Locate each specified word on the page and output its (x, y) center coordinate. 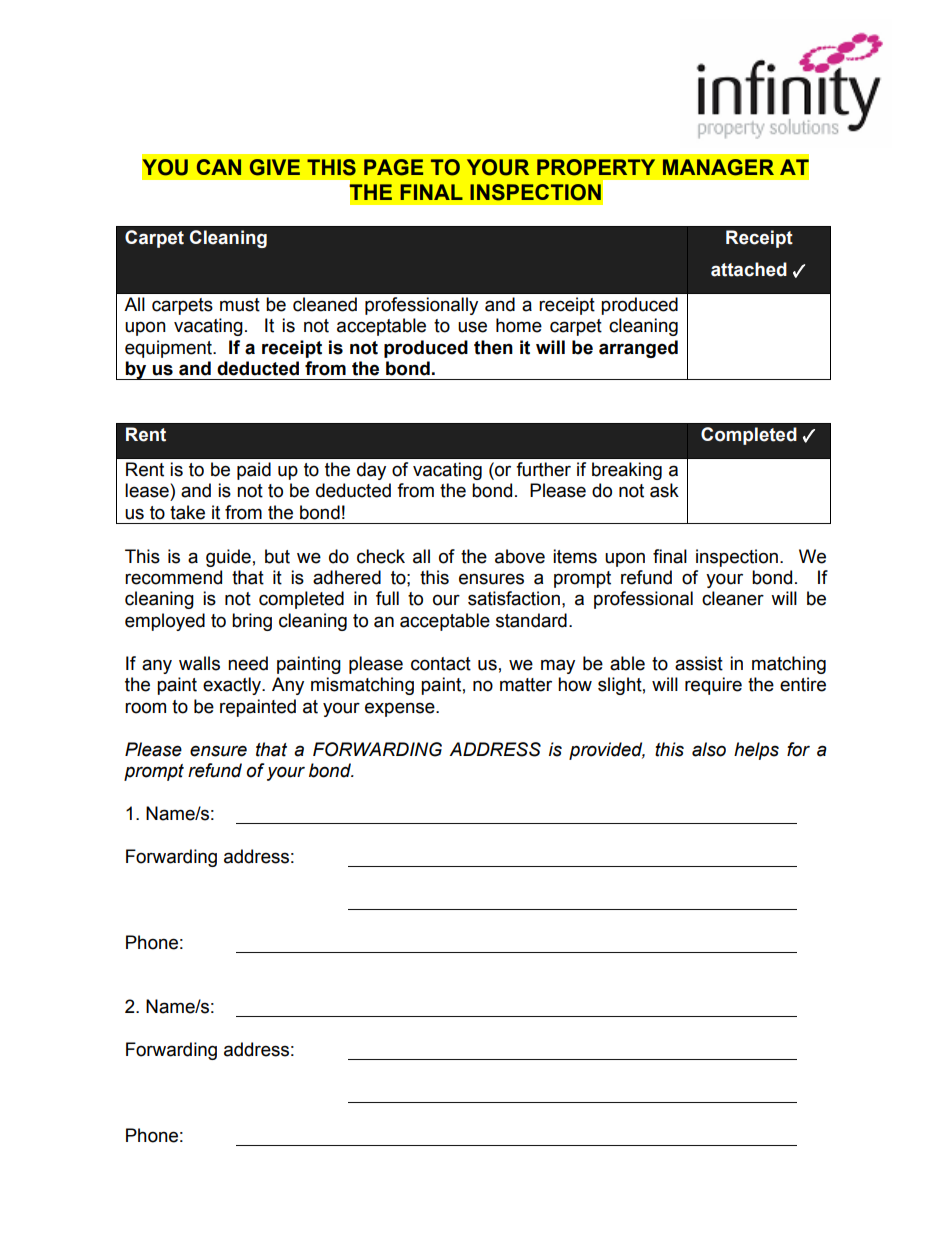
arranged (638, 349)
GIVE (275, 167)
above (520, 556)
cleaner (733, 598)
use (472, 327)
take (187, 512)
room (145, 708)
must (240, 305)
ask (664, 490)
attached (749, 269)
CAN (219, 167)
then (493, 347)
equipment (169, 349)
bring (252, 622)
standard (531, 620)
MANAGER (718, 167)
